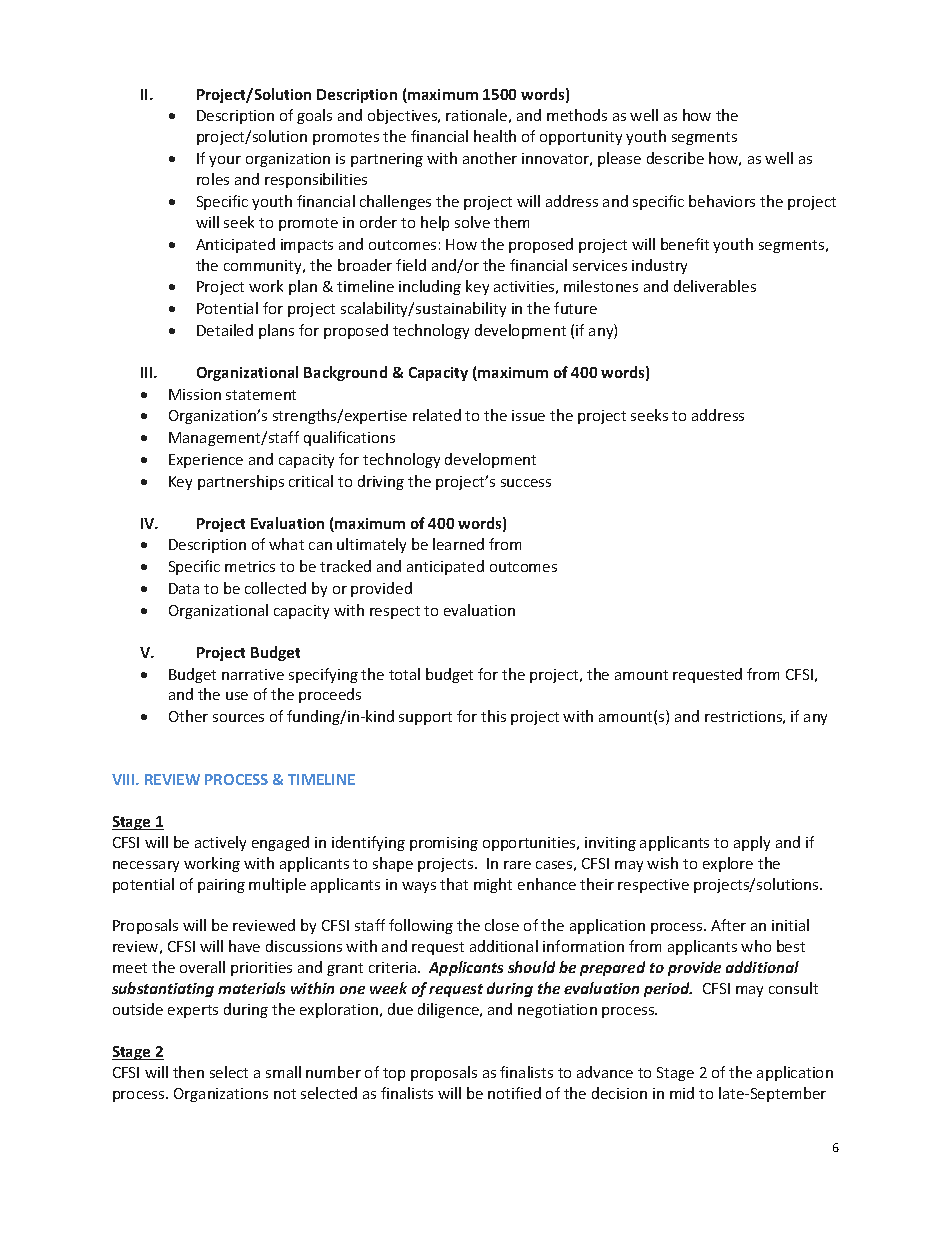 The height and width of the screenshot is (1233, 952). What do you see at coordinates (237, 696) in the screenshot?
I see `use` at bounding box center [237, 696].
